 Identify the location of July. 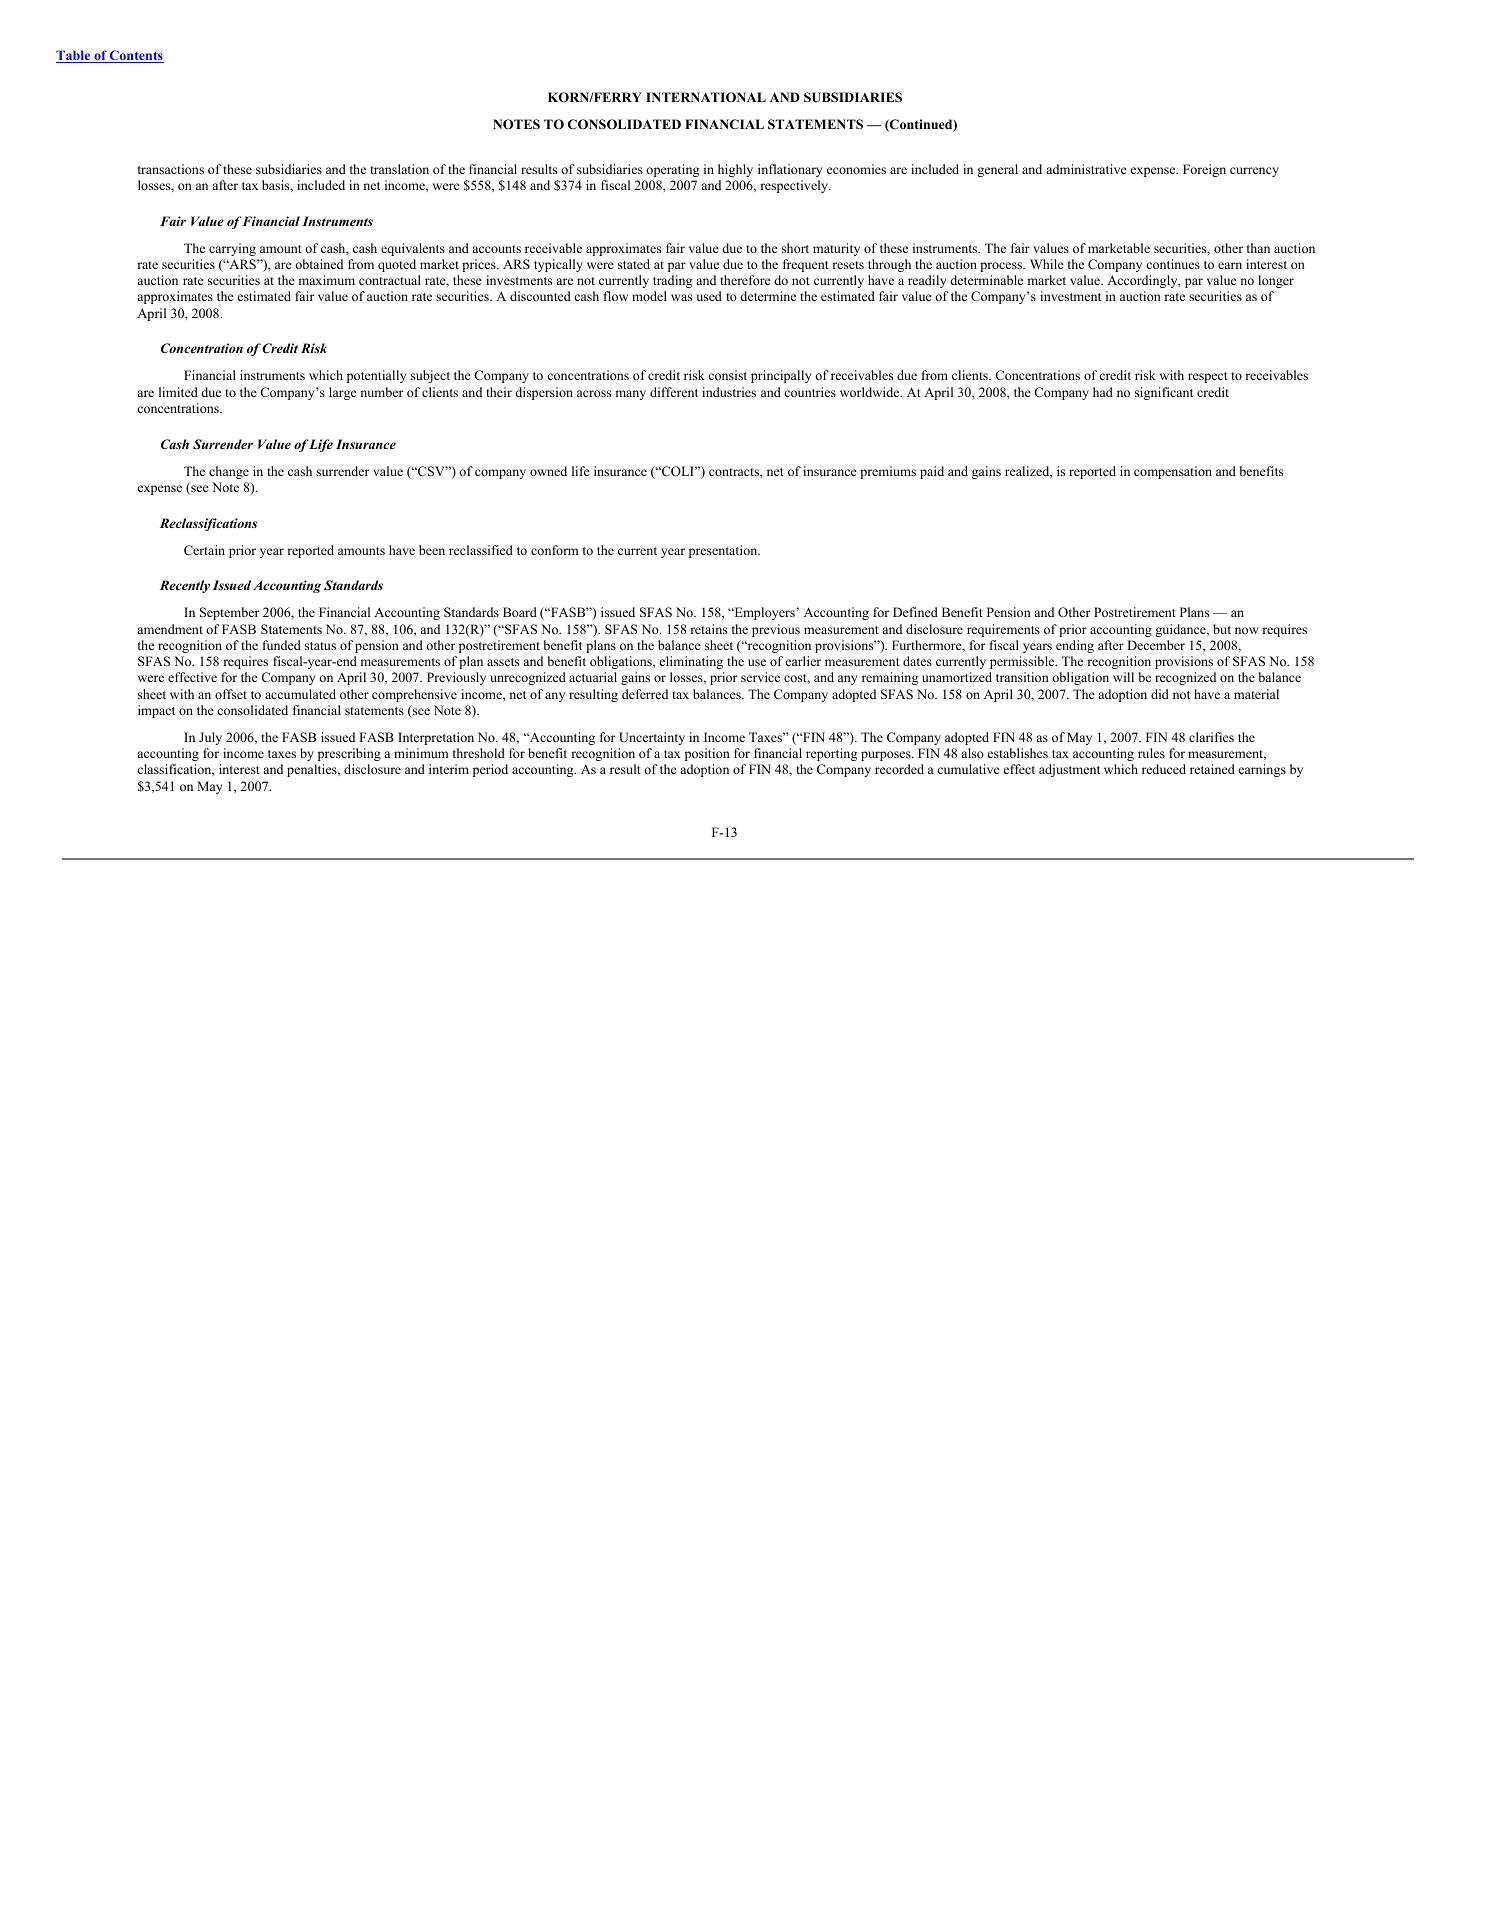
(210, 738).
